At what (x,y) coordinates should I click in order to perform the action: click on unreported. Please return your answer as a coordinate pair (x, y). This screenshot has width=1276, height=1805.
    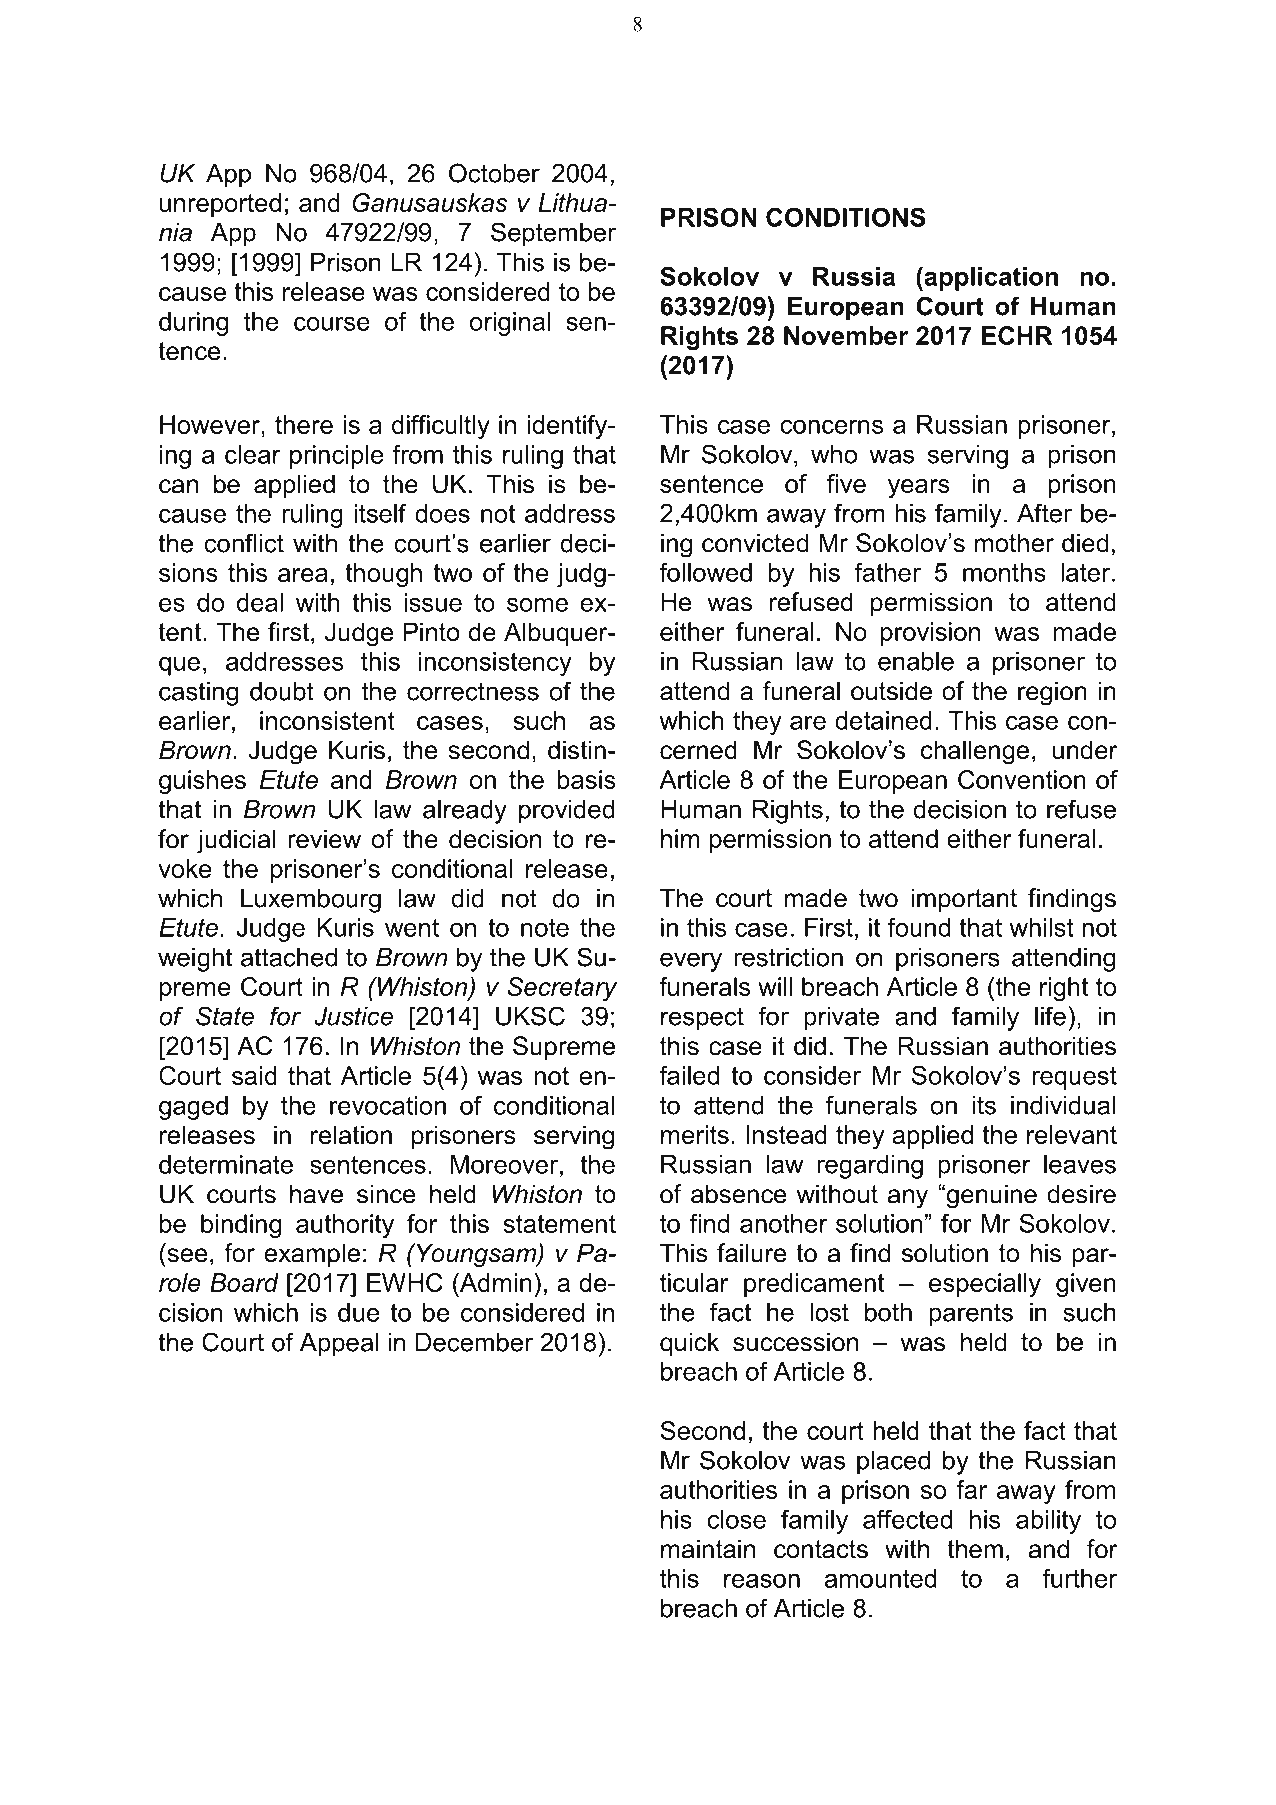
    Looking at the image, I should click on (220, 205).
